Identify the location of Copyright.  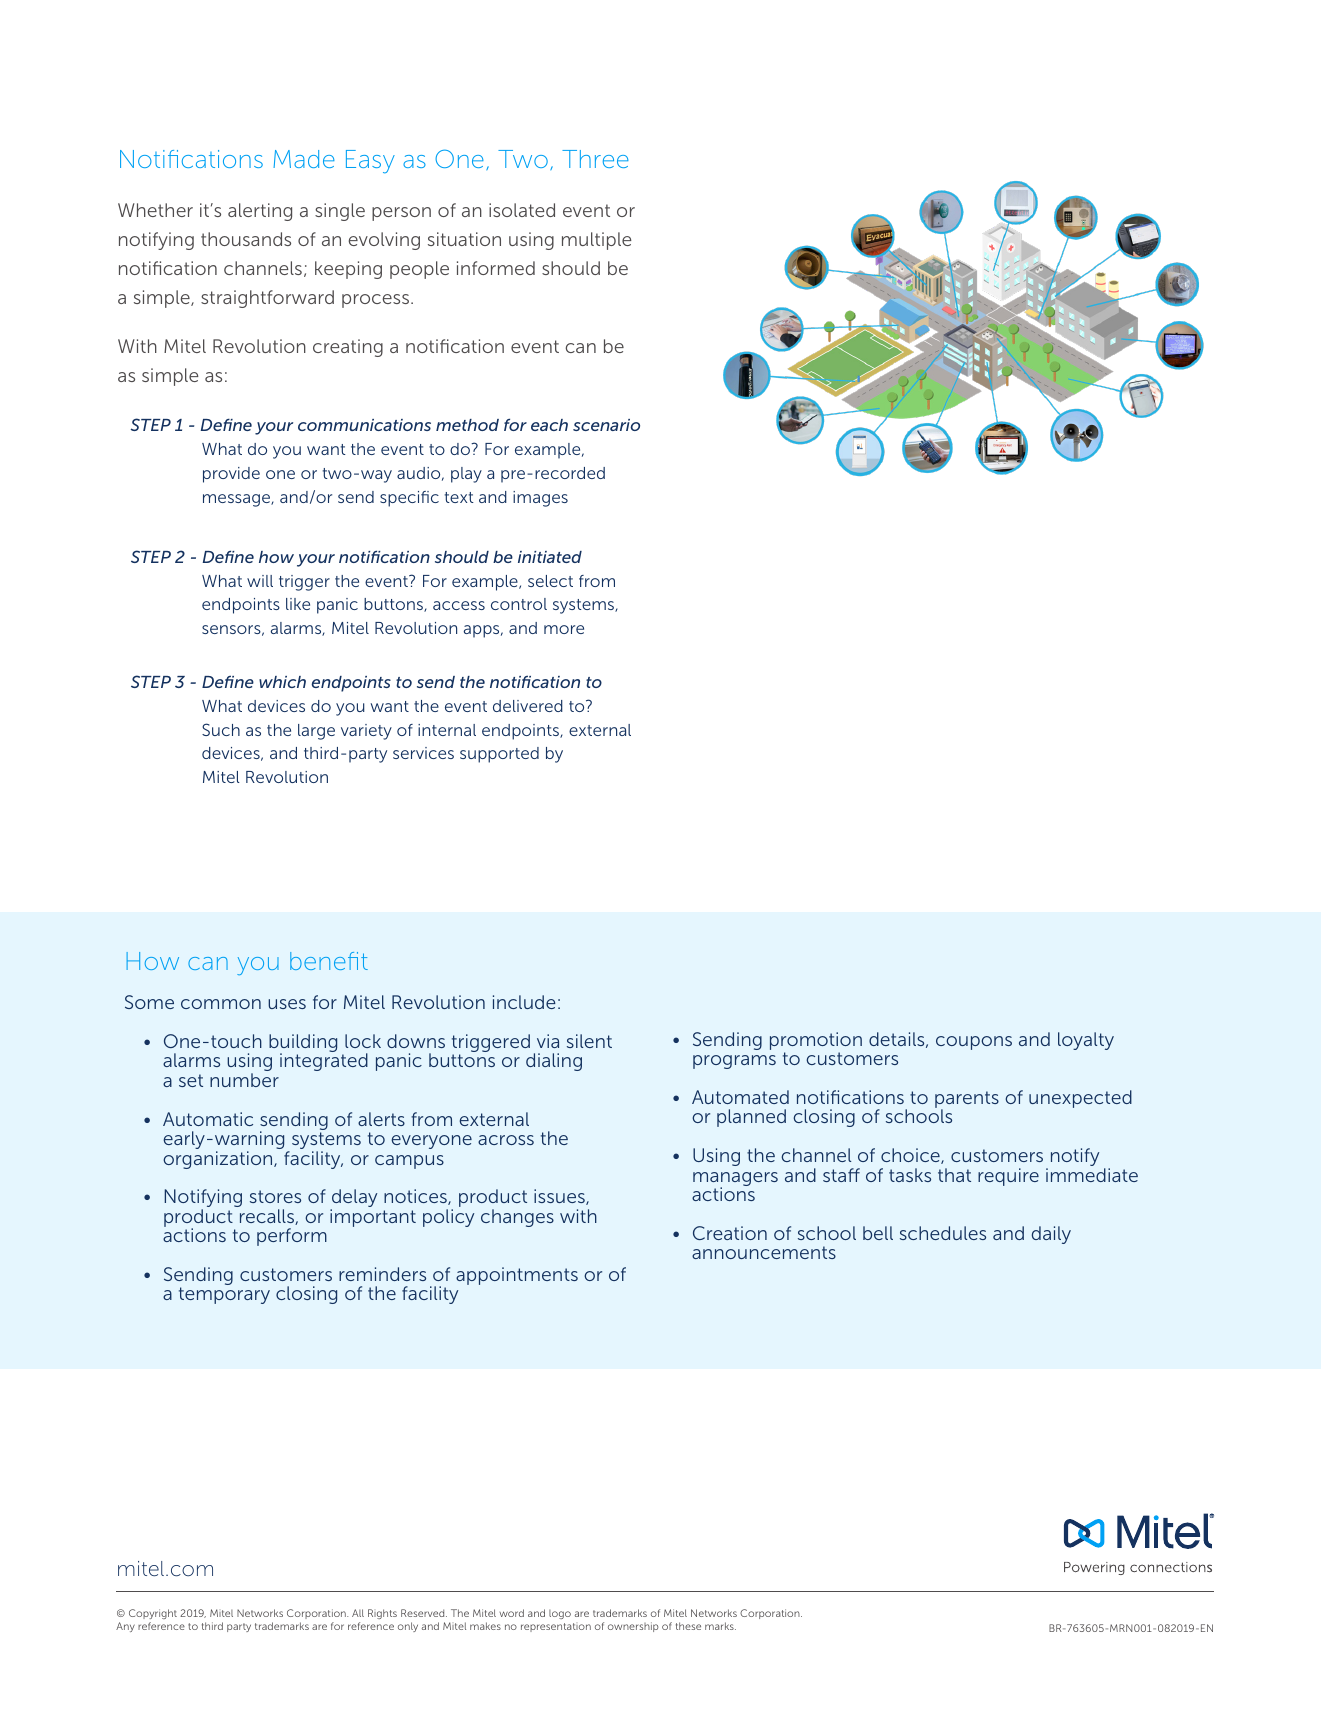
(153, 1614).
